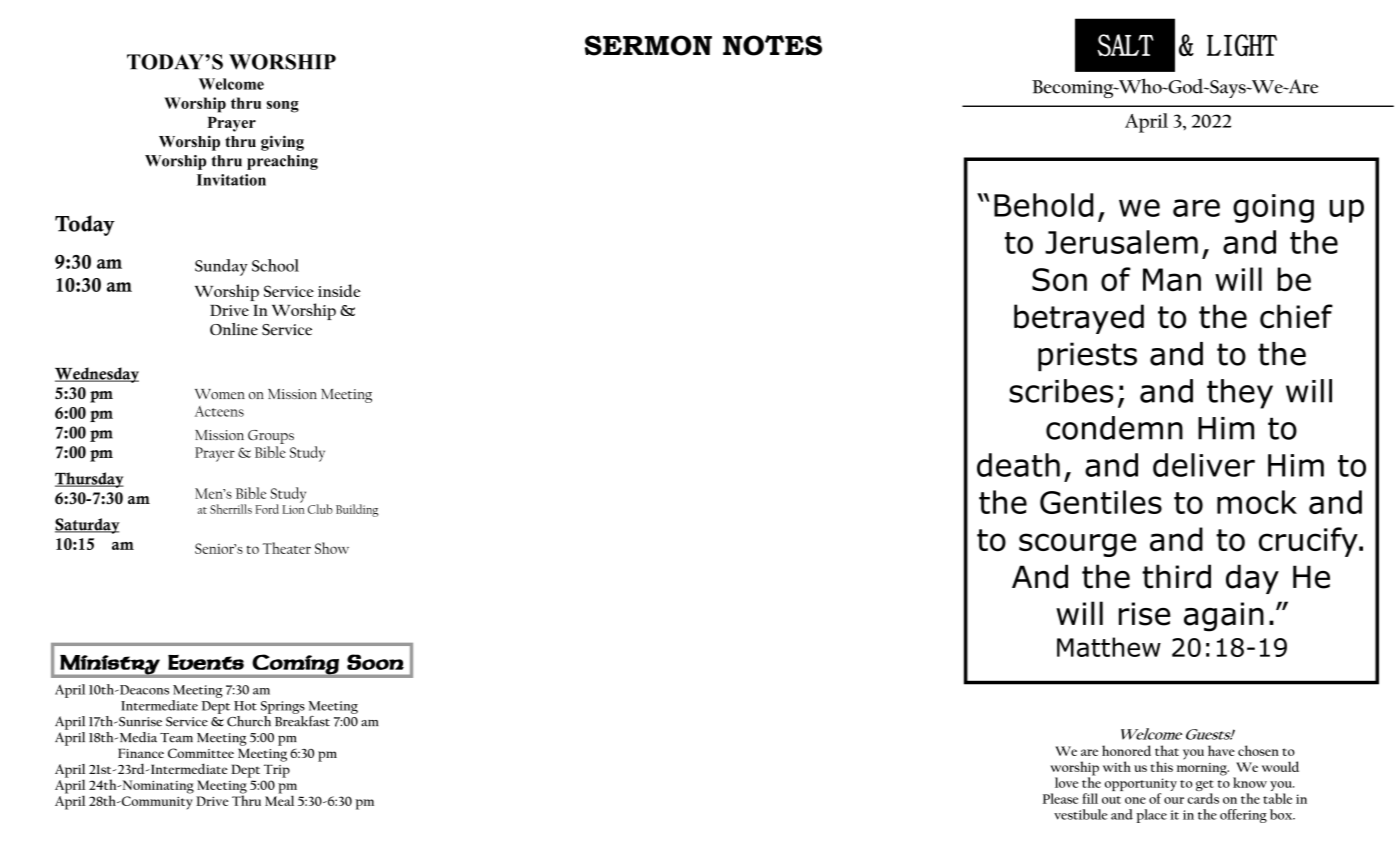 This document has height=850, width=1400. Describe the element at coordinates (279, 799) in the document. I see `Meal` at that location.
